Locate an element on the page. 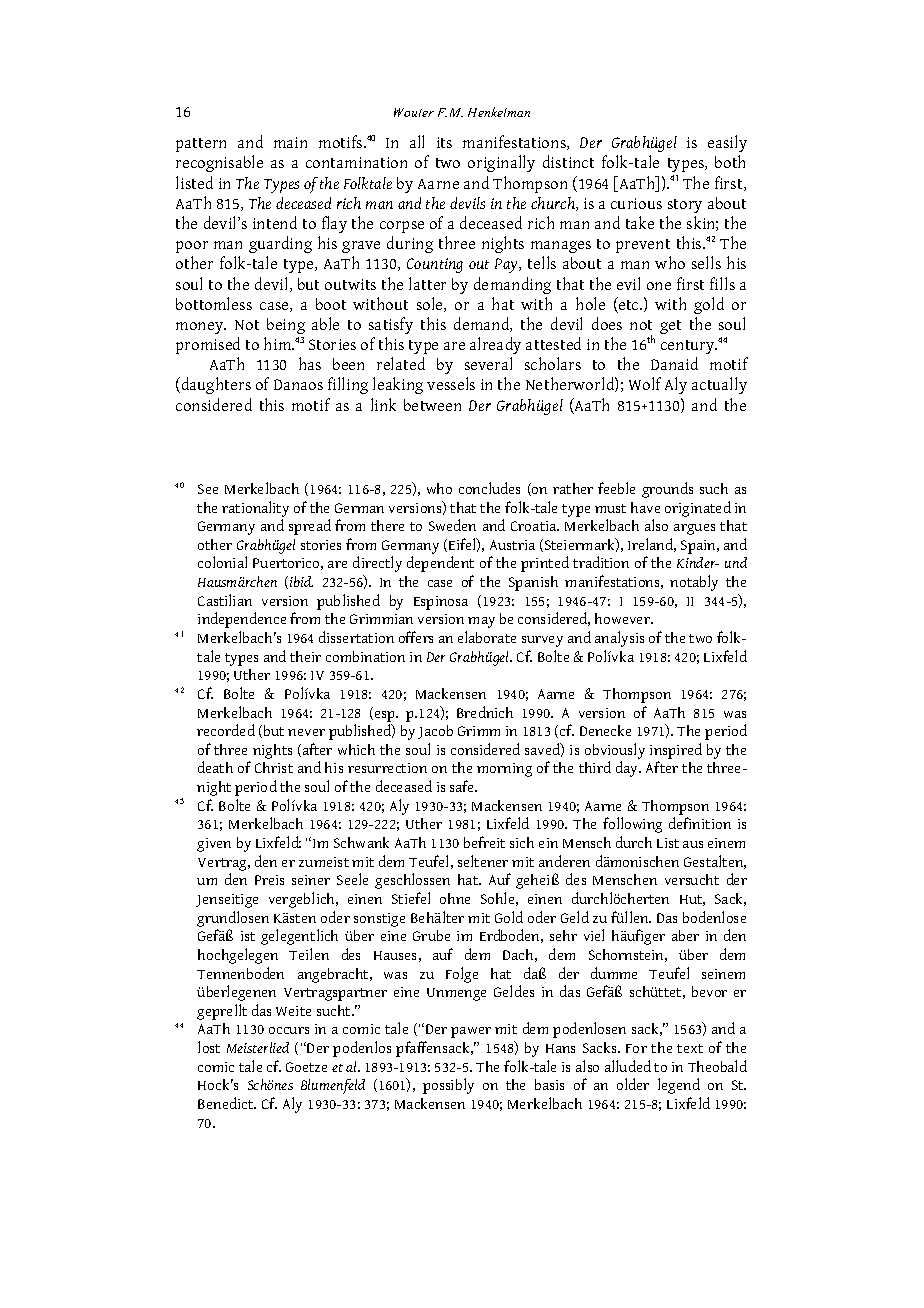 The height and width of the image is (1308, 924). main is located at coordinates (290, 142).
